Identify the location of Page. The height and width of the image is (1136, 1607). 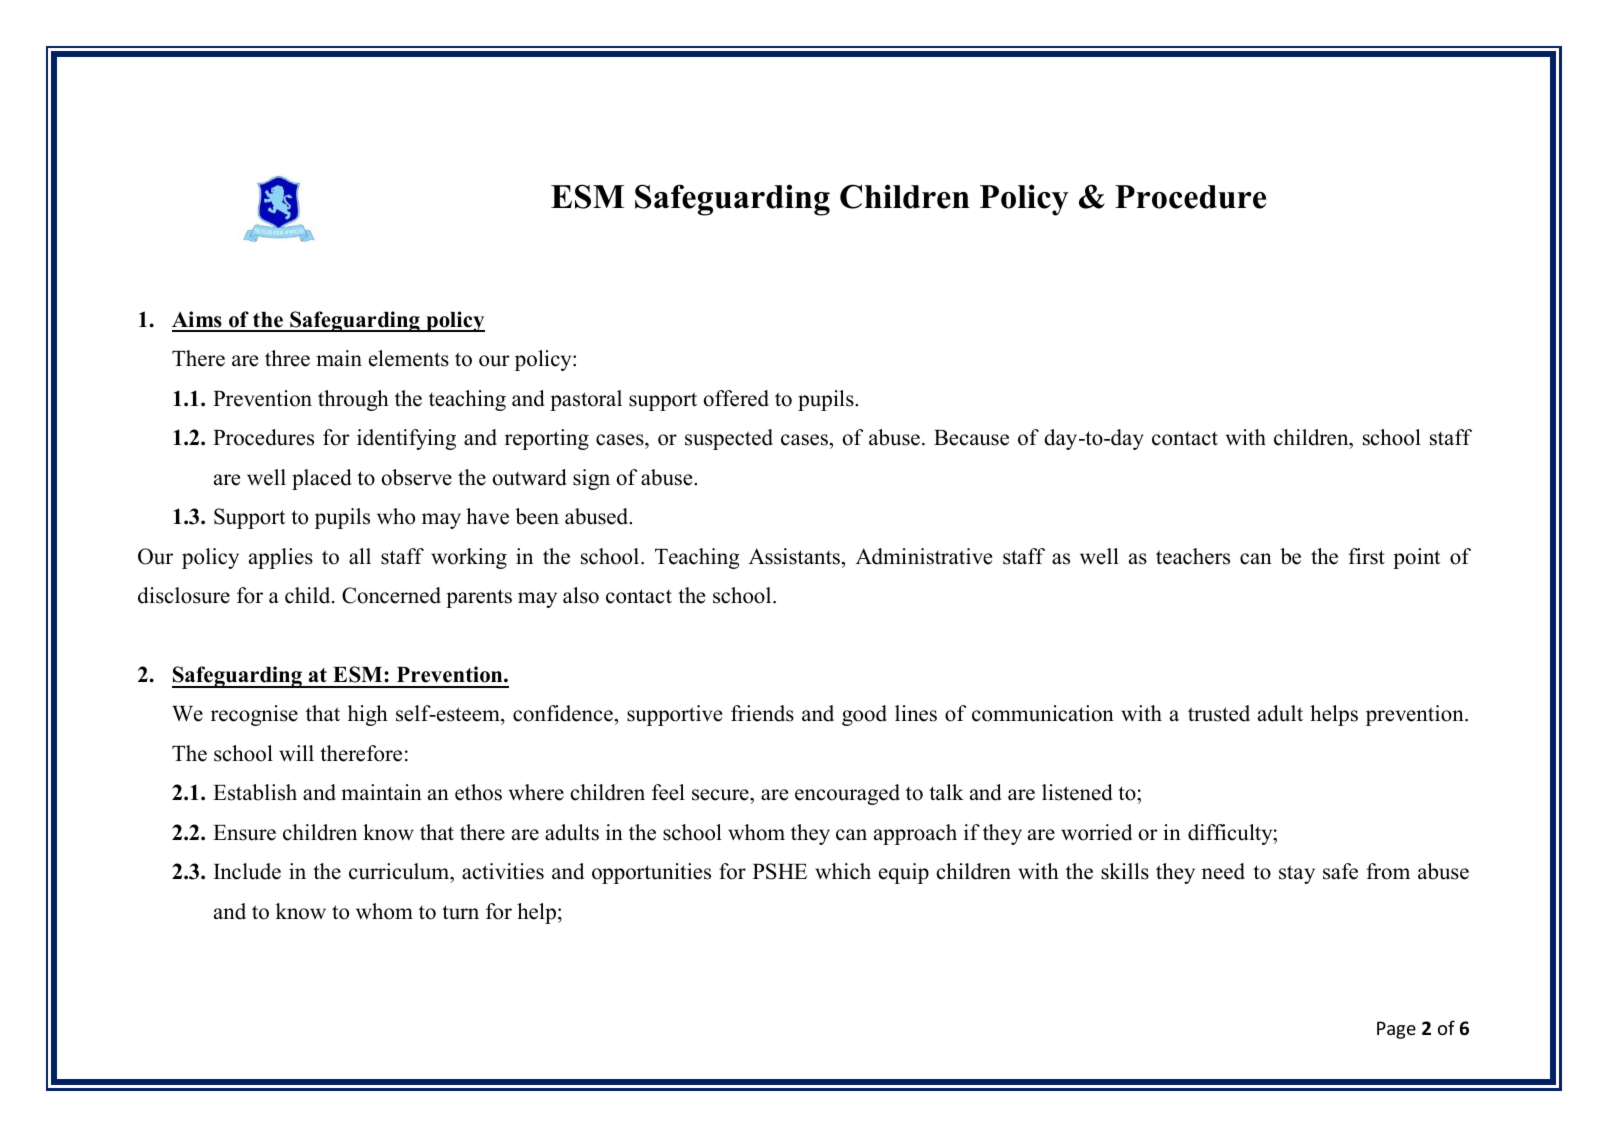
(1396, 1030).
